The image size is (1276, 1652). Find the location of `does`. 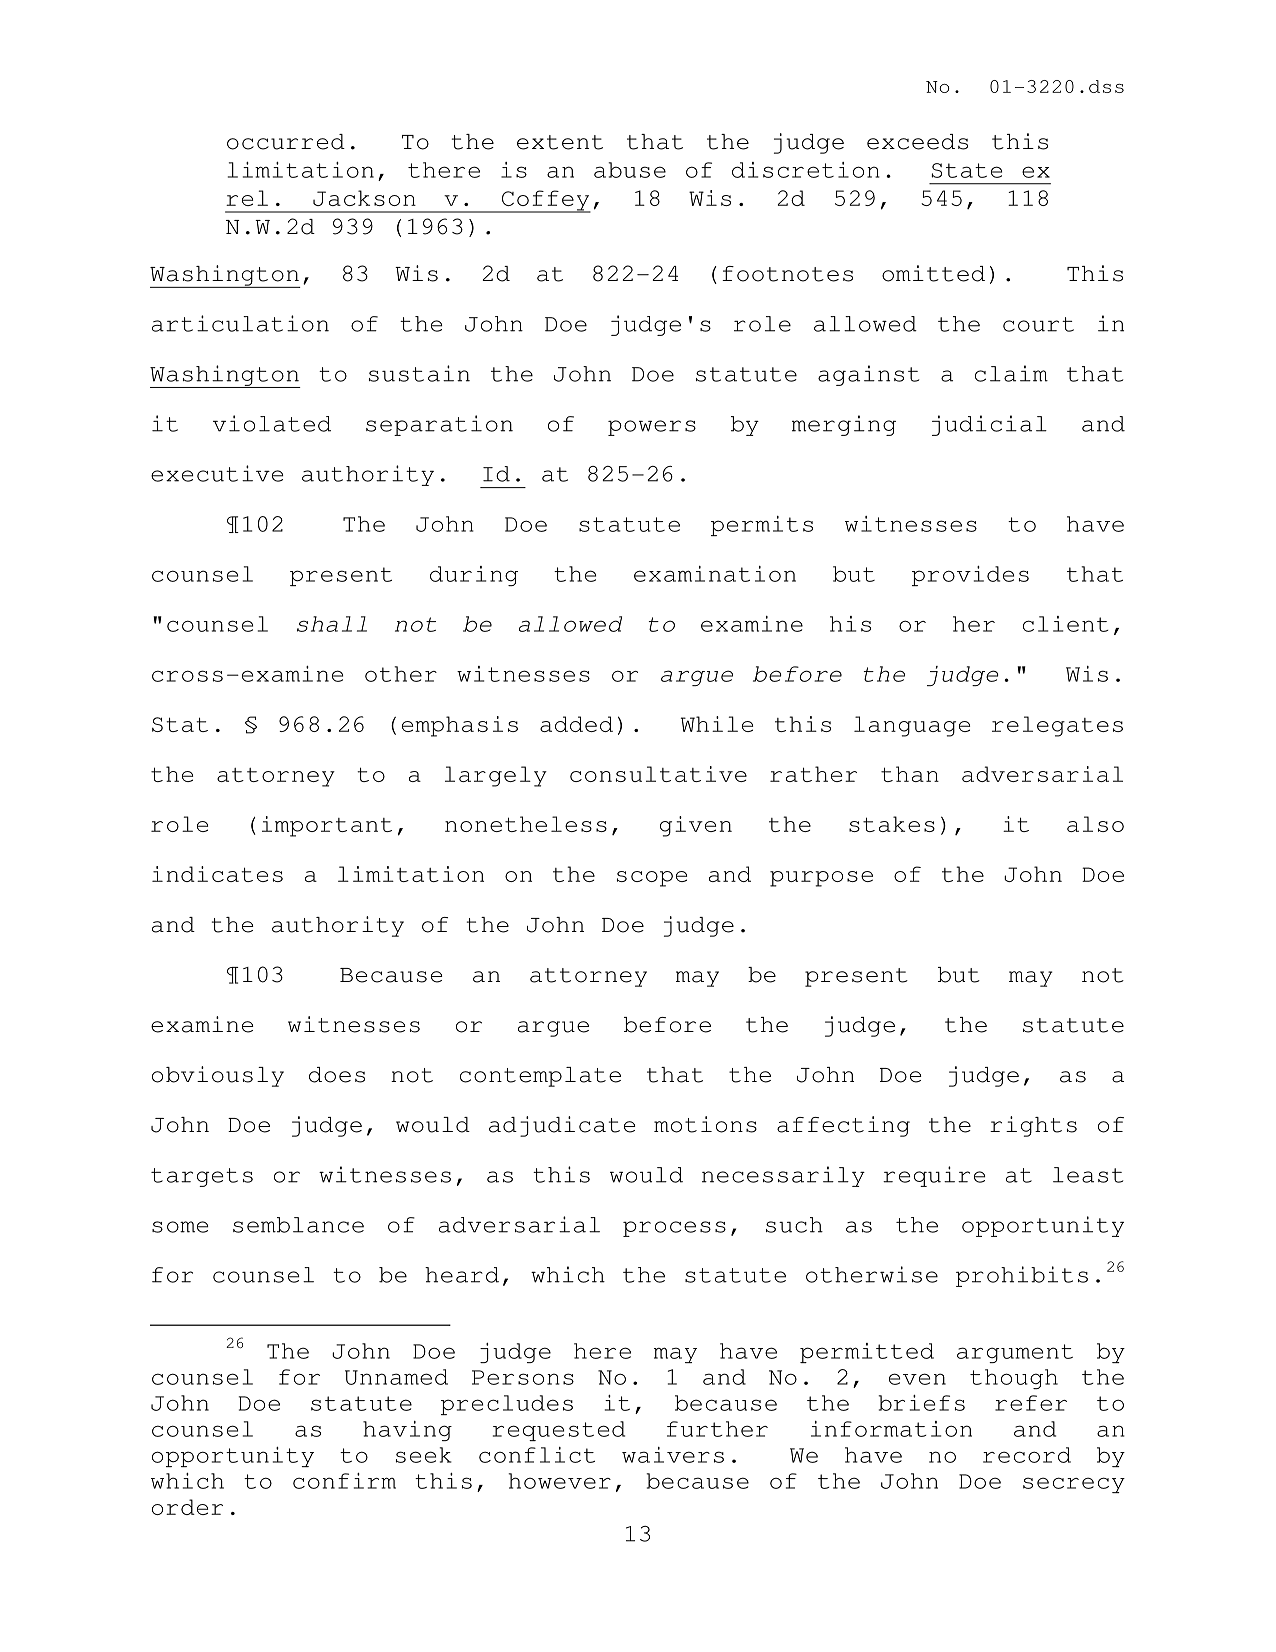

does is located at coordinates (337, 1075).
